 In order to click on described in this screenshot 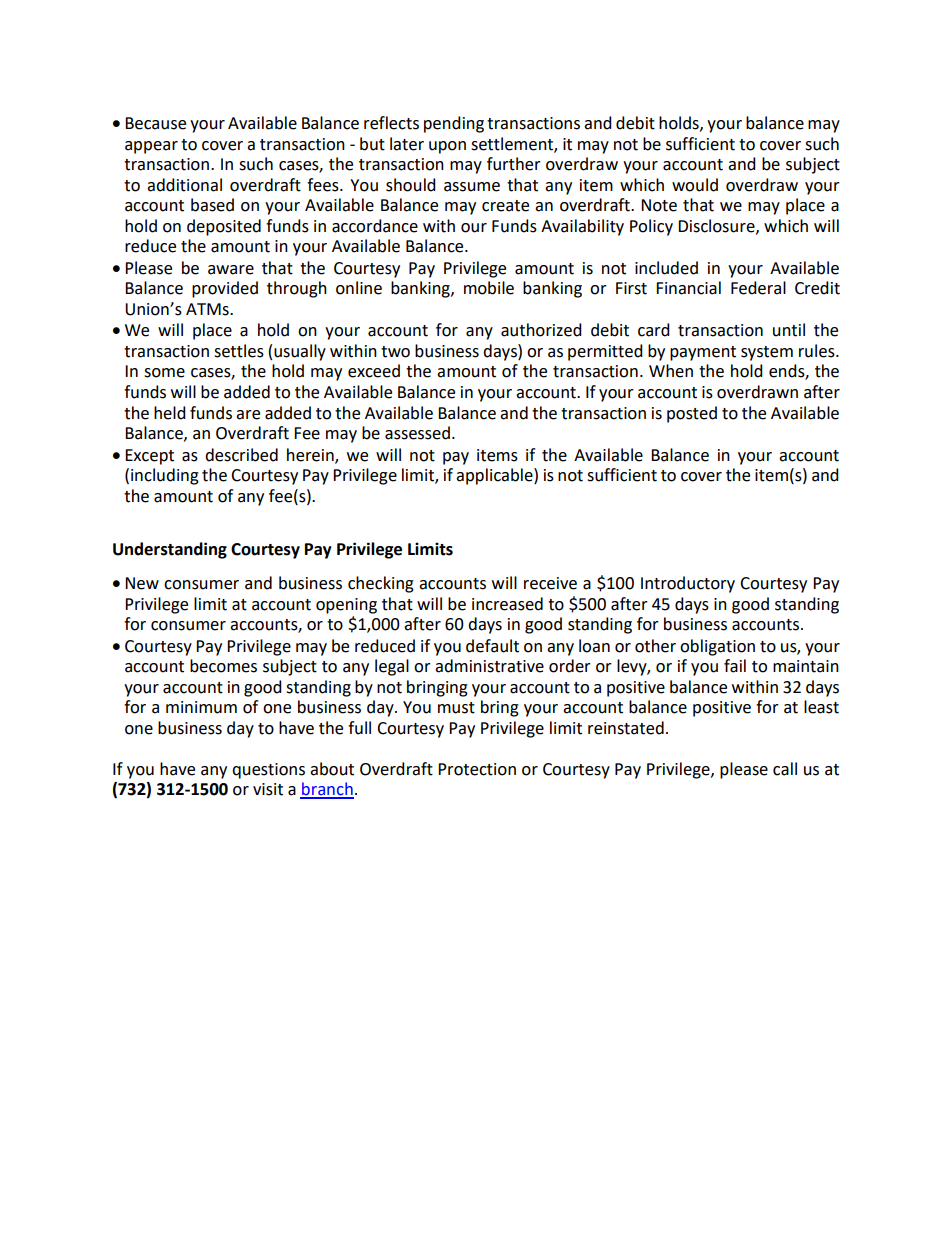, I will do `click(241, 455)`.
